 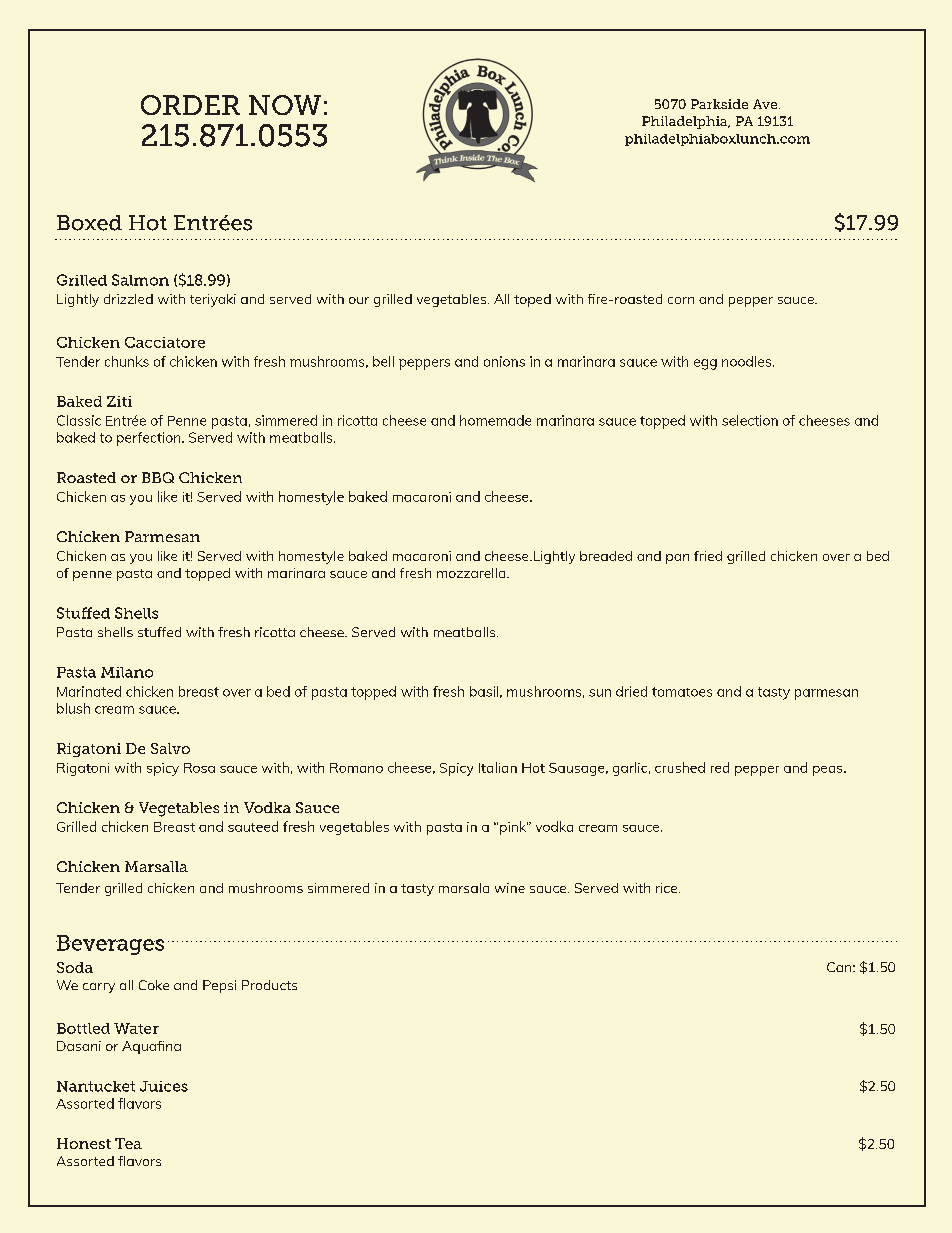 I want to click on BBQ, so click(x=158, y=477).
